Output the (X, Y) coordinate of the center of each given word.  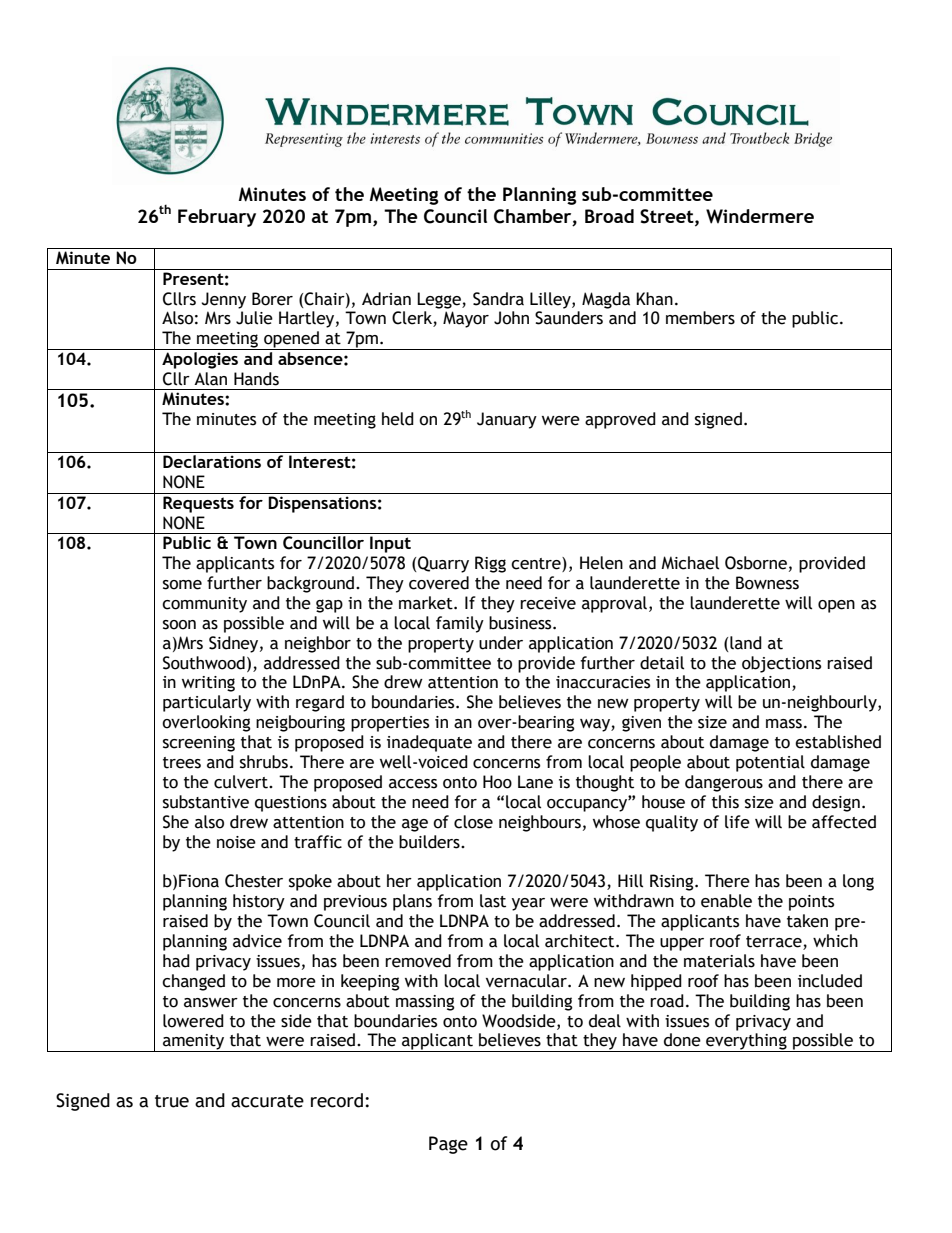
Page (448, 1145)
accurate (267, 1101)
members (700, 318)
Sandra (498, 299)
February (217, 218)
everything (746, 1042)
